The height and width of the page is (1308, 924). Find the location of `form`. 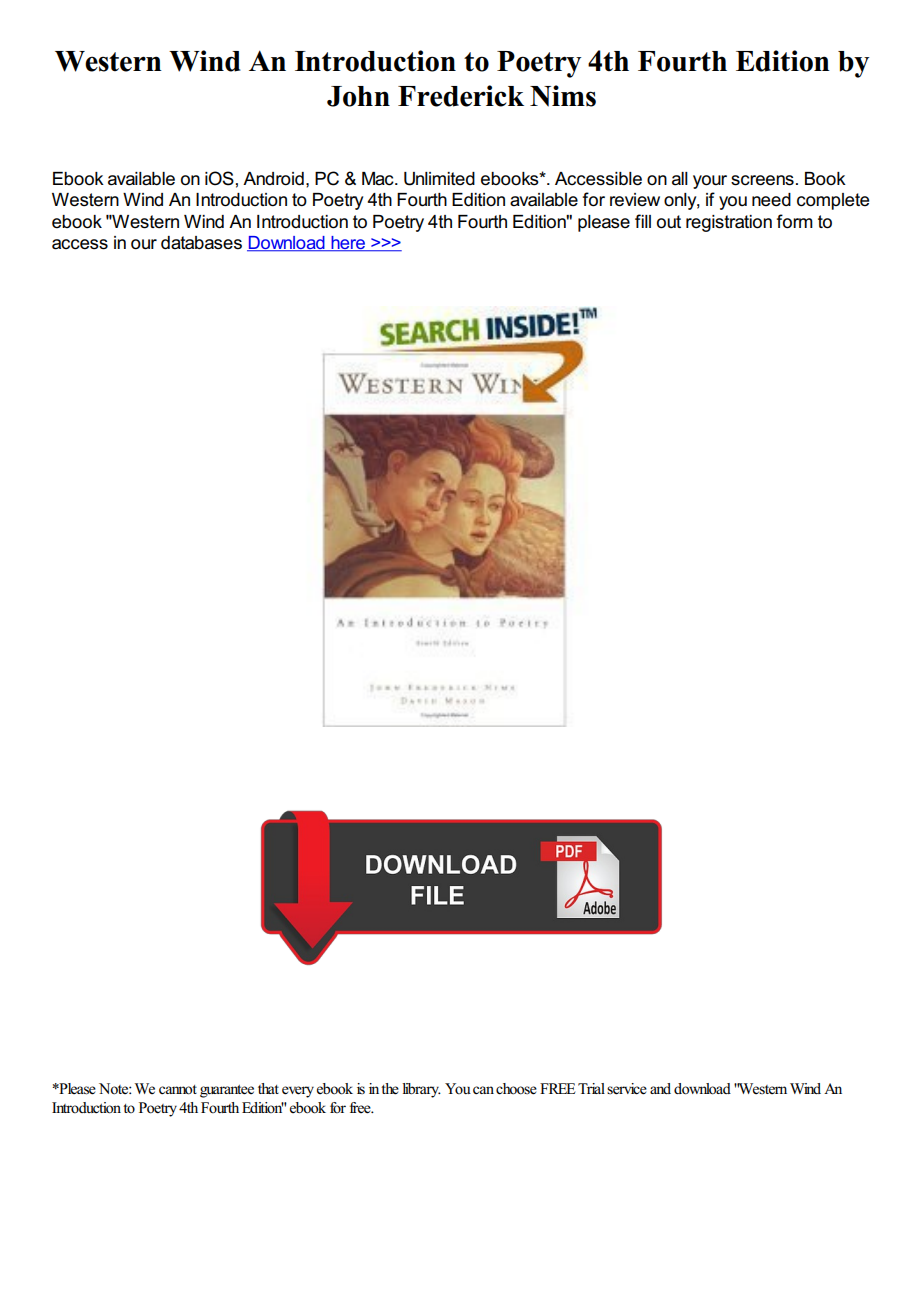

form is located at coordinates (795, 221).
